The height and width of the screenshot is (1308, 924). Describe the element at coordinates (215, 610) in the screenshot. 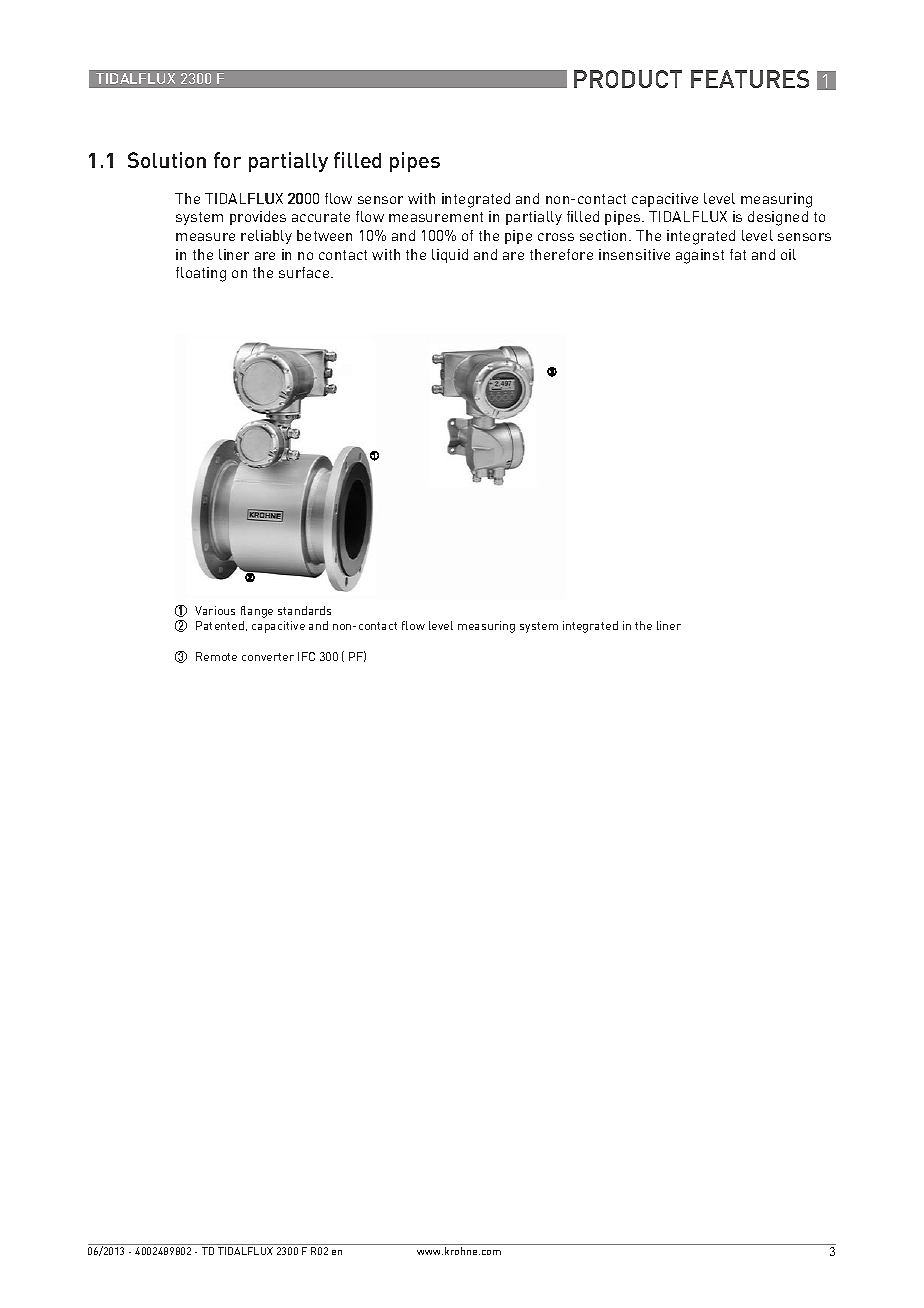

I see `Various` at that location.
